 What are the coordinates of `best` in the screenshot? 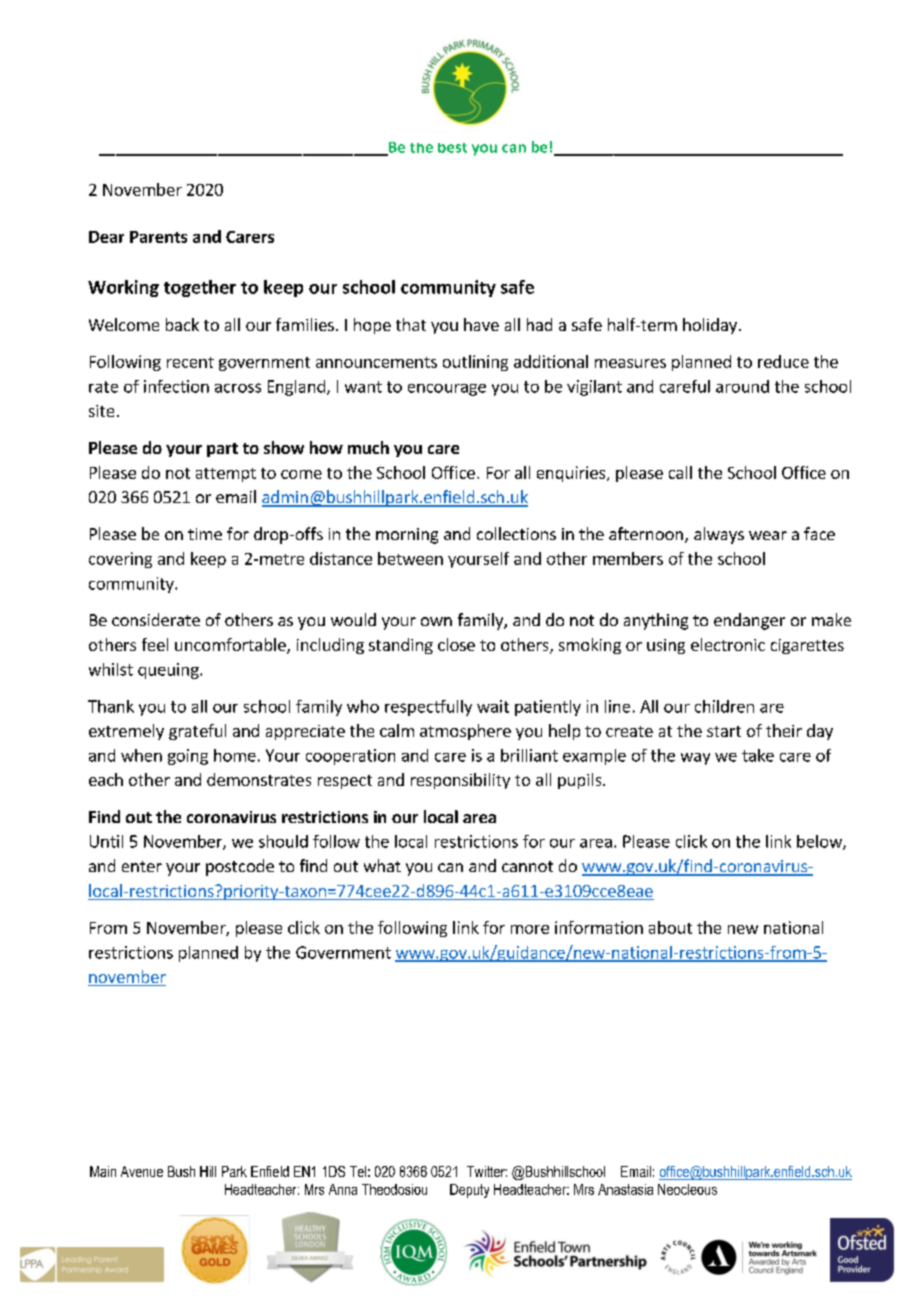 It's located at (452, 148).
